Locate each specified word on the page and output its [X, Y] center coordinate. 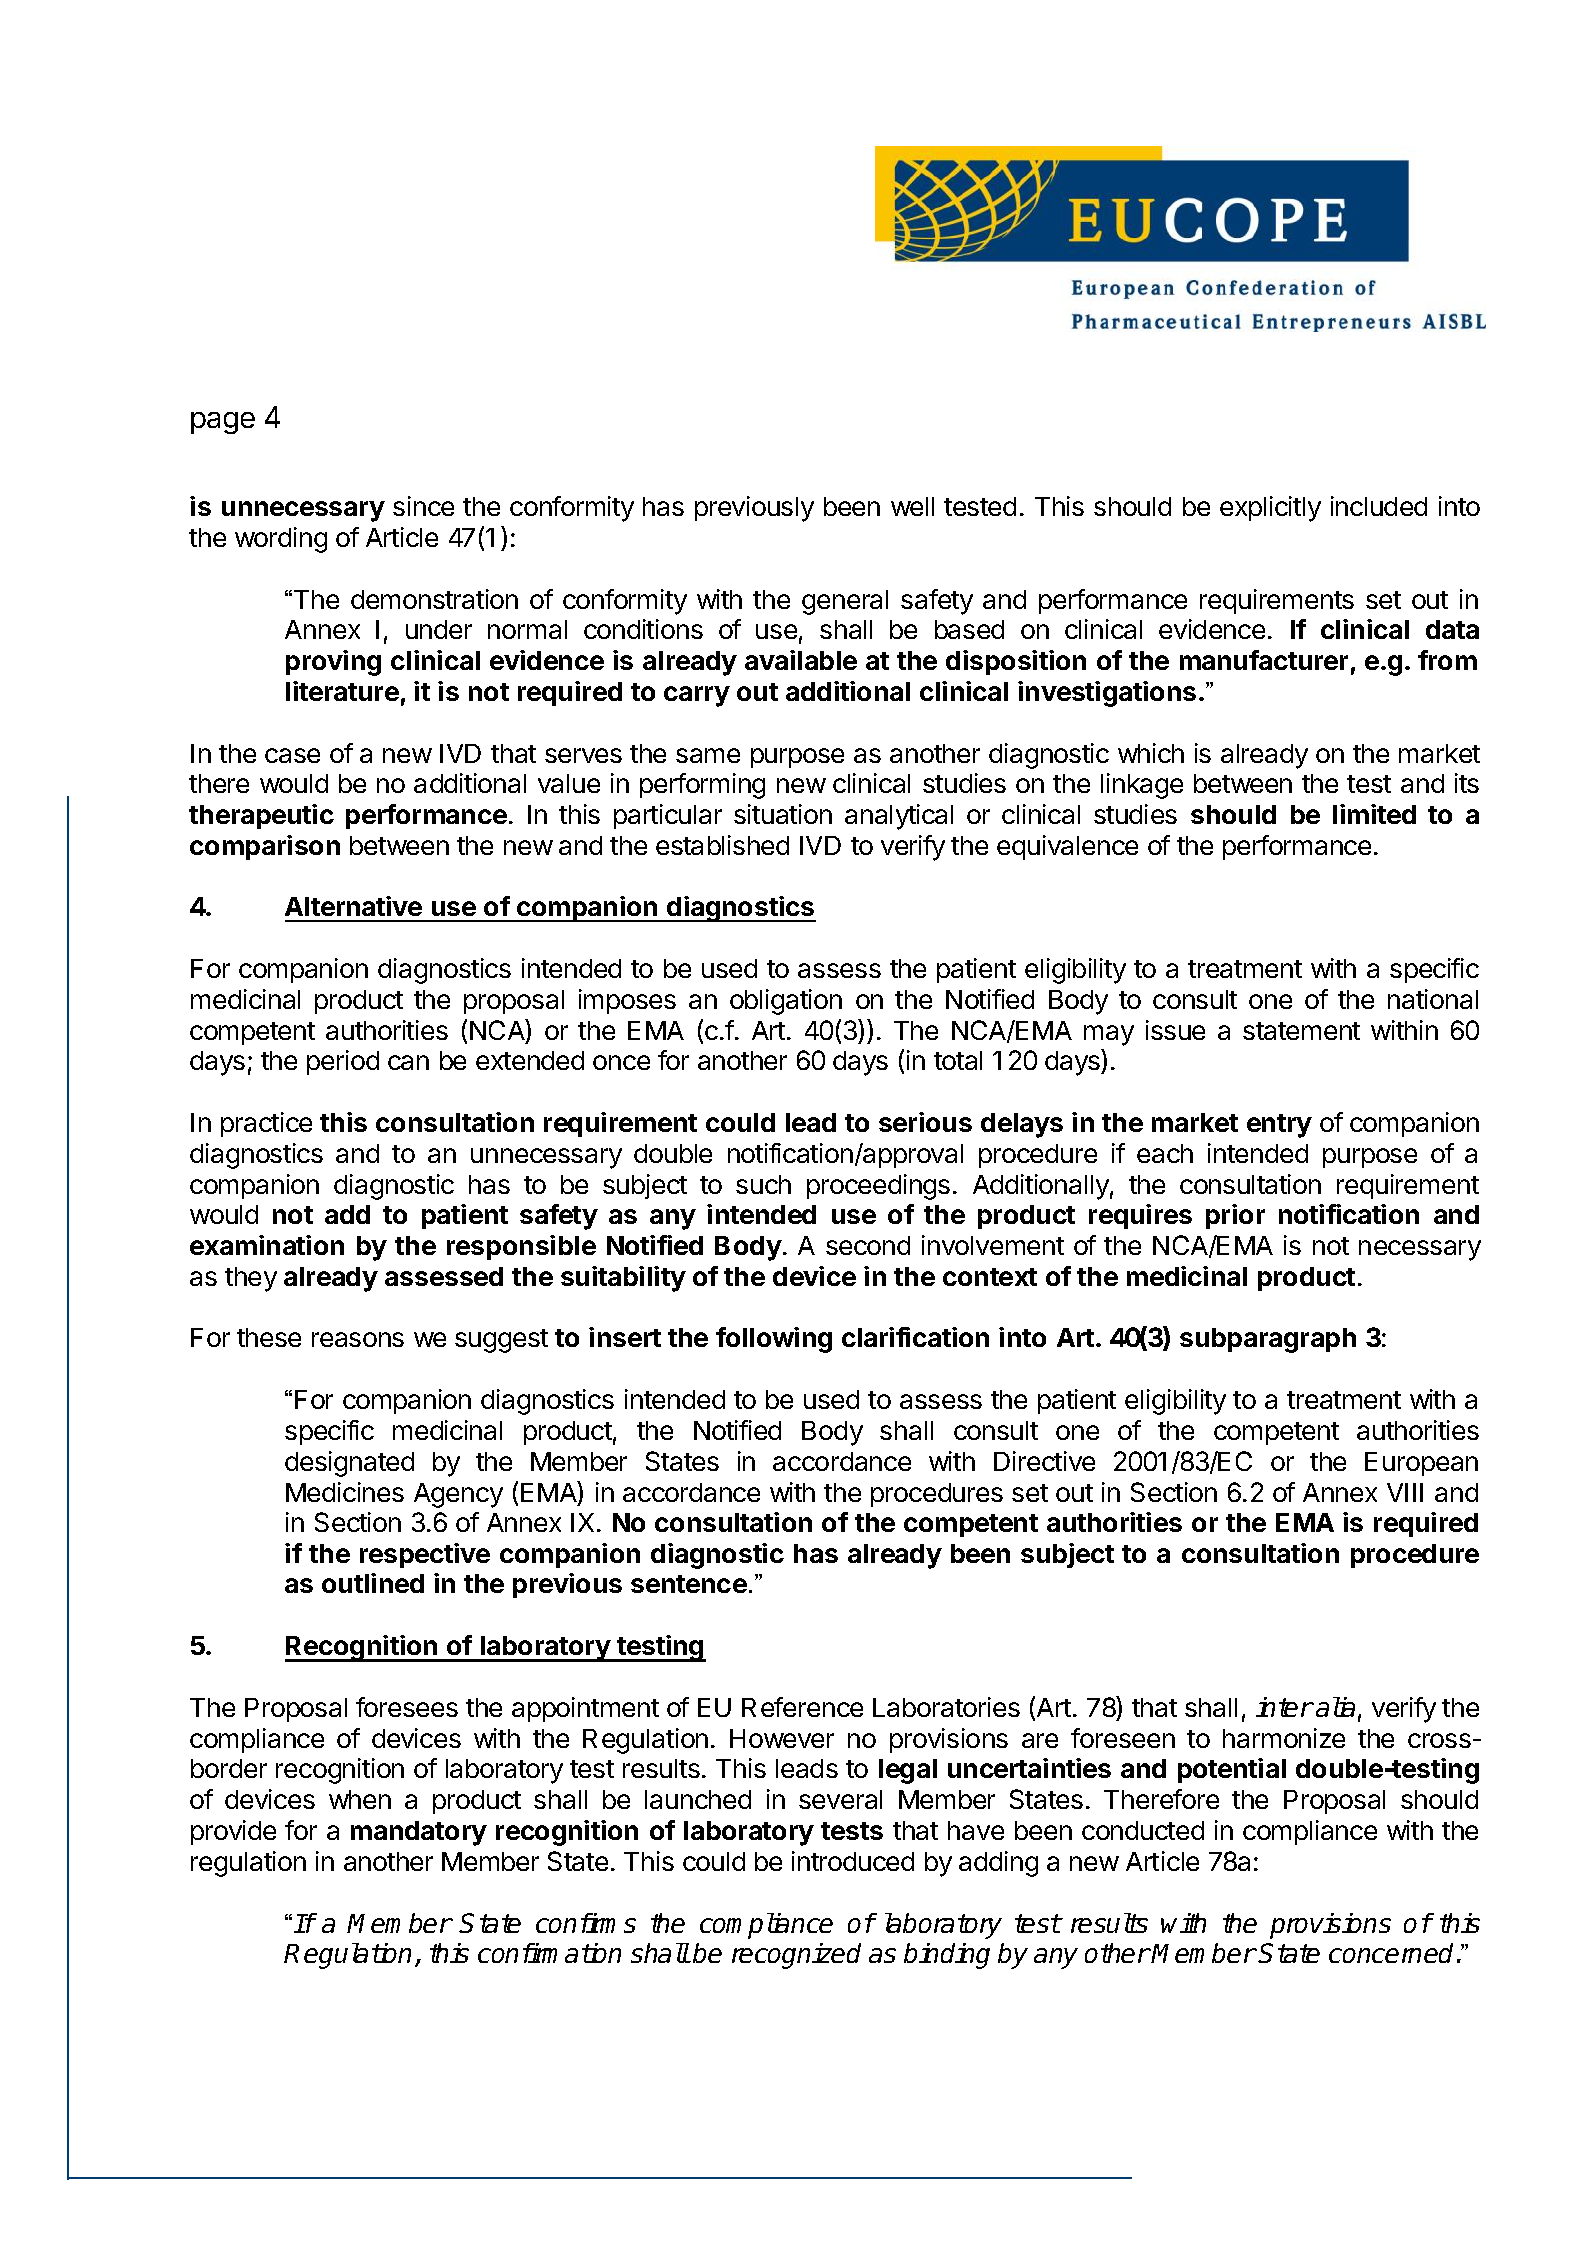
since [423, 506]
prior [1235, 1216]
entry [1279, 1126]
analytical [899, 817]
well [912, 506]
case [292, 755]
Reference [802, 1707]
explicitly [1270, 509]
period [343, 1062]
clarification [915, 1337]
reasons [358, 1339]
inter [1284, 1707]
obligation [786, 1002]
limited [1374, 814]
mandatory [419, 1833]
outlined [373, 1583]
